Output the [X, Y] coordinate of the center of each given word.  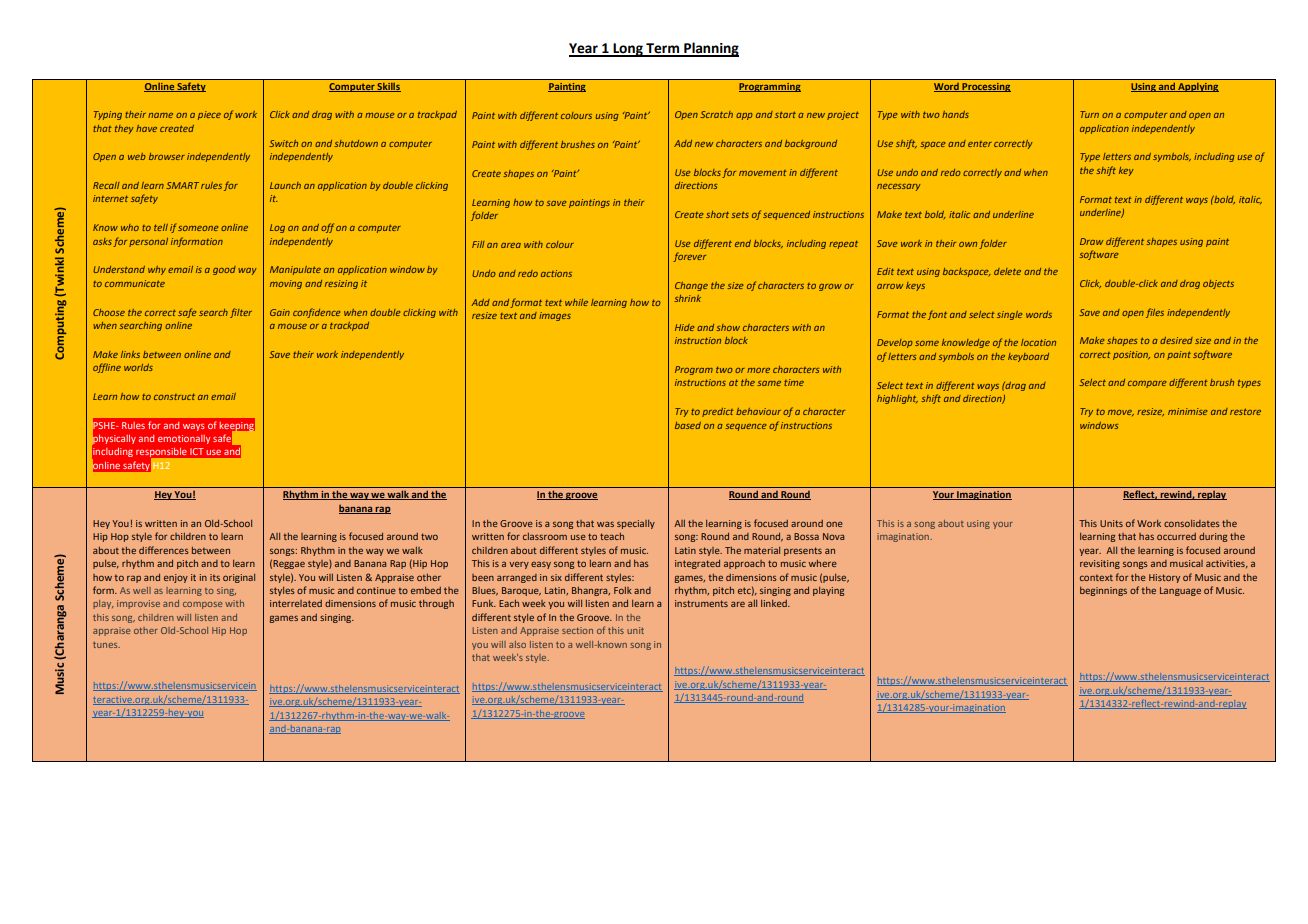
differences [164, 550]
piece [209, 115]
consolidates [1192, 523]
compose [202, 605]
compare [1147, 384]
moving [286, 284]
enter [980, 144]
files [1155, 313]
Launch [285, 185]
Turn [1089, 114]
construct [174, 396]
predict [718, 412]
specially [636, 524]
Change [691, 286]
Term [663, 49]
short [717, 214]
